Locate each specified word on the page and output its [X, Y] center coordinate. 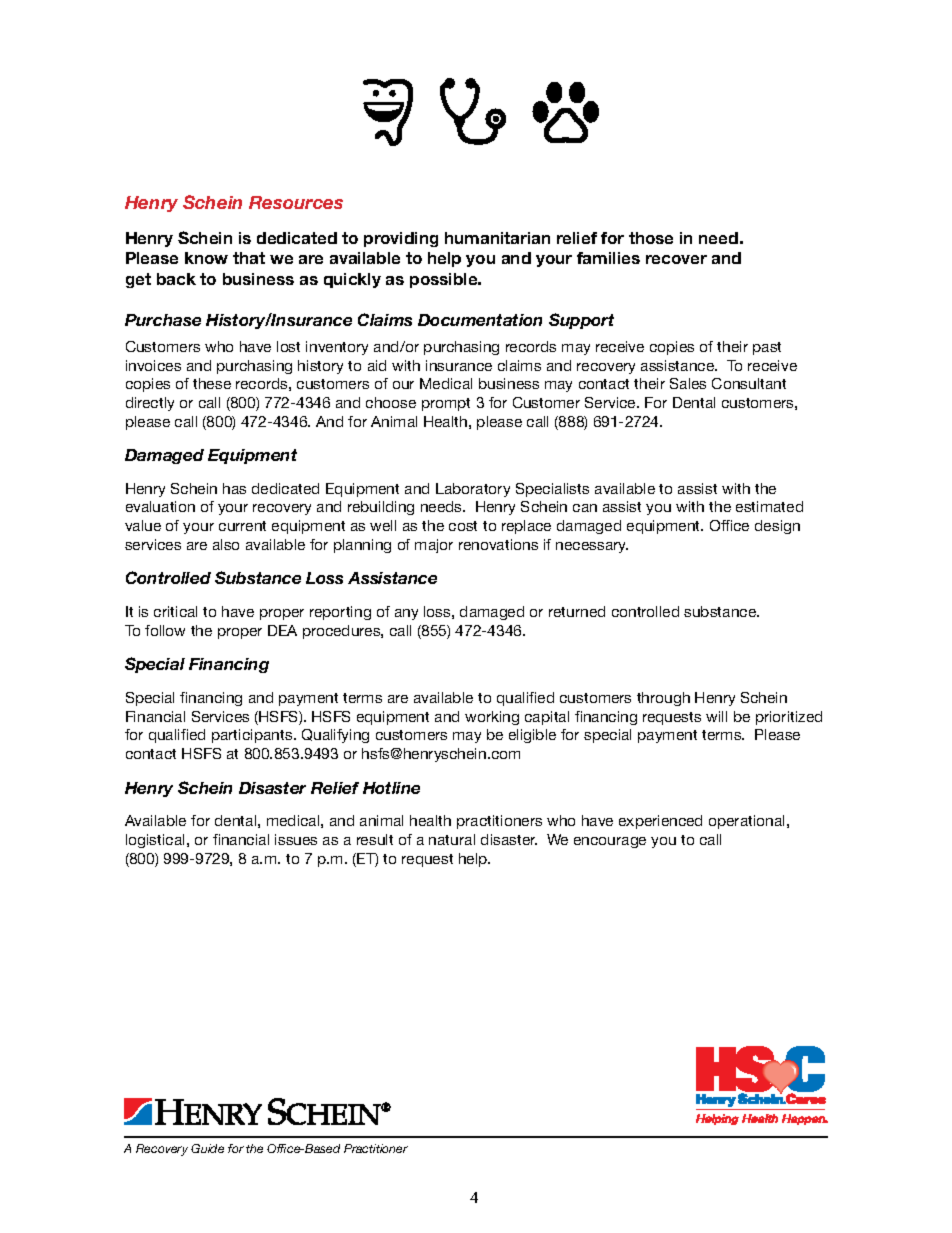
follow [165, 630]
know [206, 258]
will [716, 716]
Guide [207, 1148]
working [492, 718]
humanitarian [497, 238]
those [651, 238]
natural [452, 839]
